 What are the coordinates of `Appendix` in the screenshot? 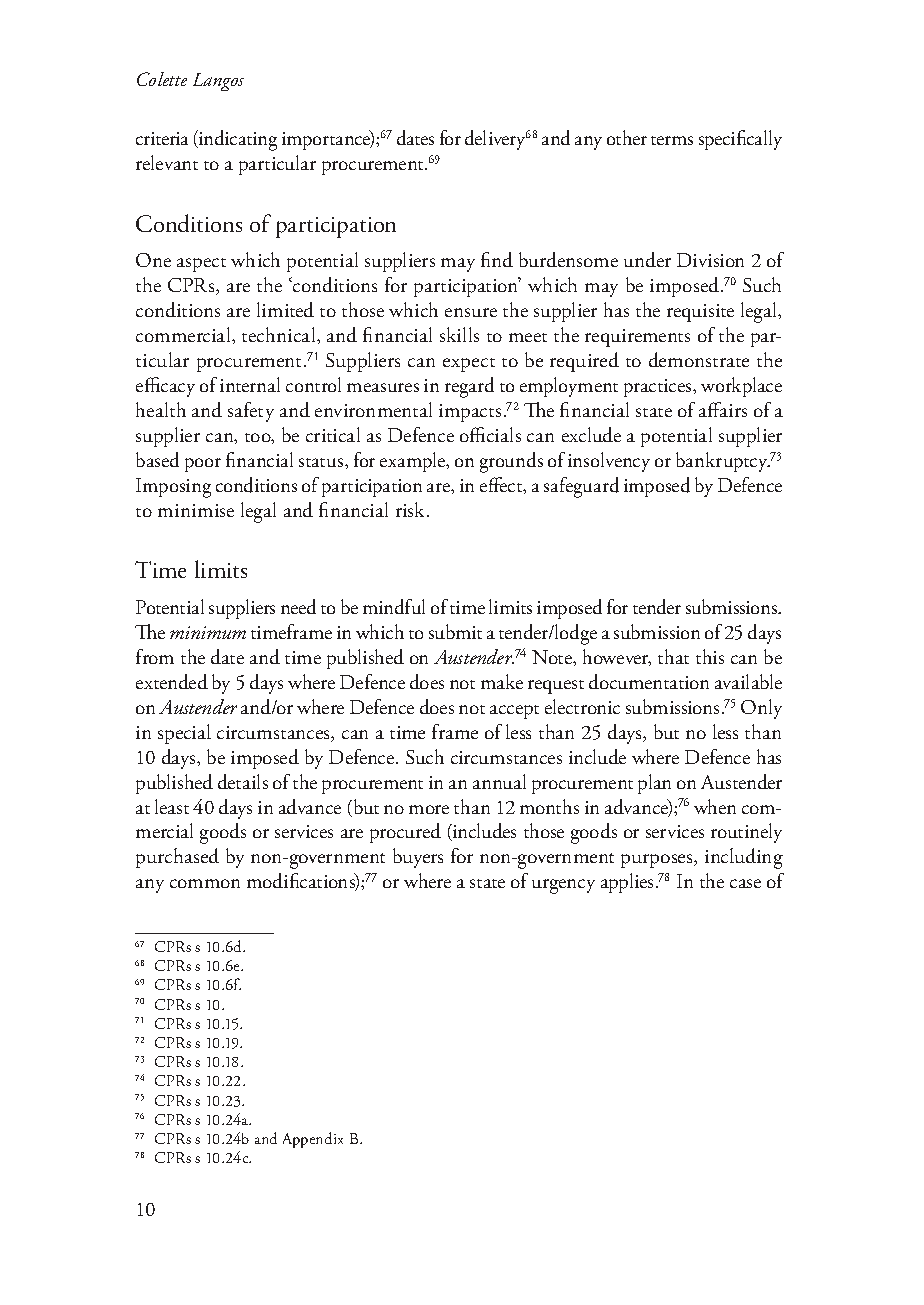 It's located at (313, 1140).
